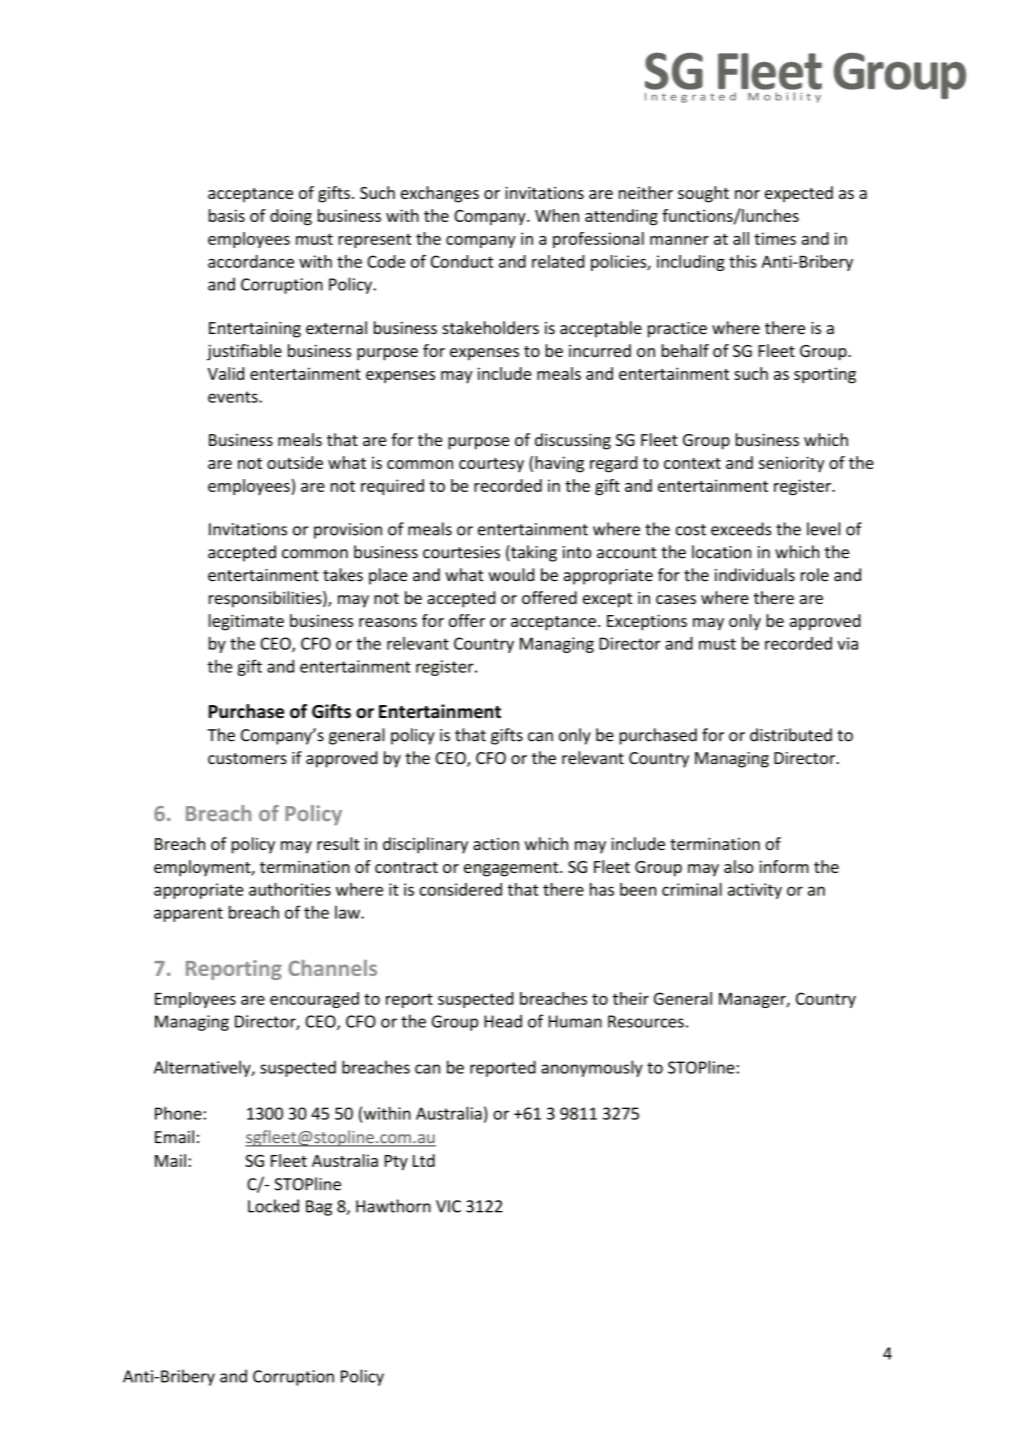  What do you see at coordinates (491, 465) in the screenshot?
I see `courtesy` at bounding box center [491, 465].
